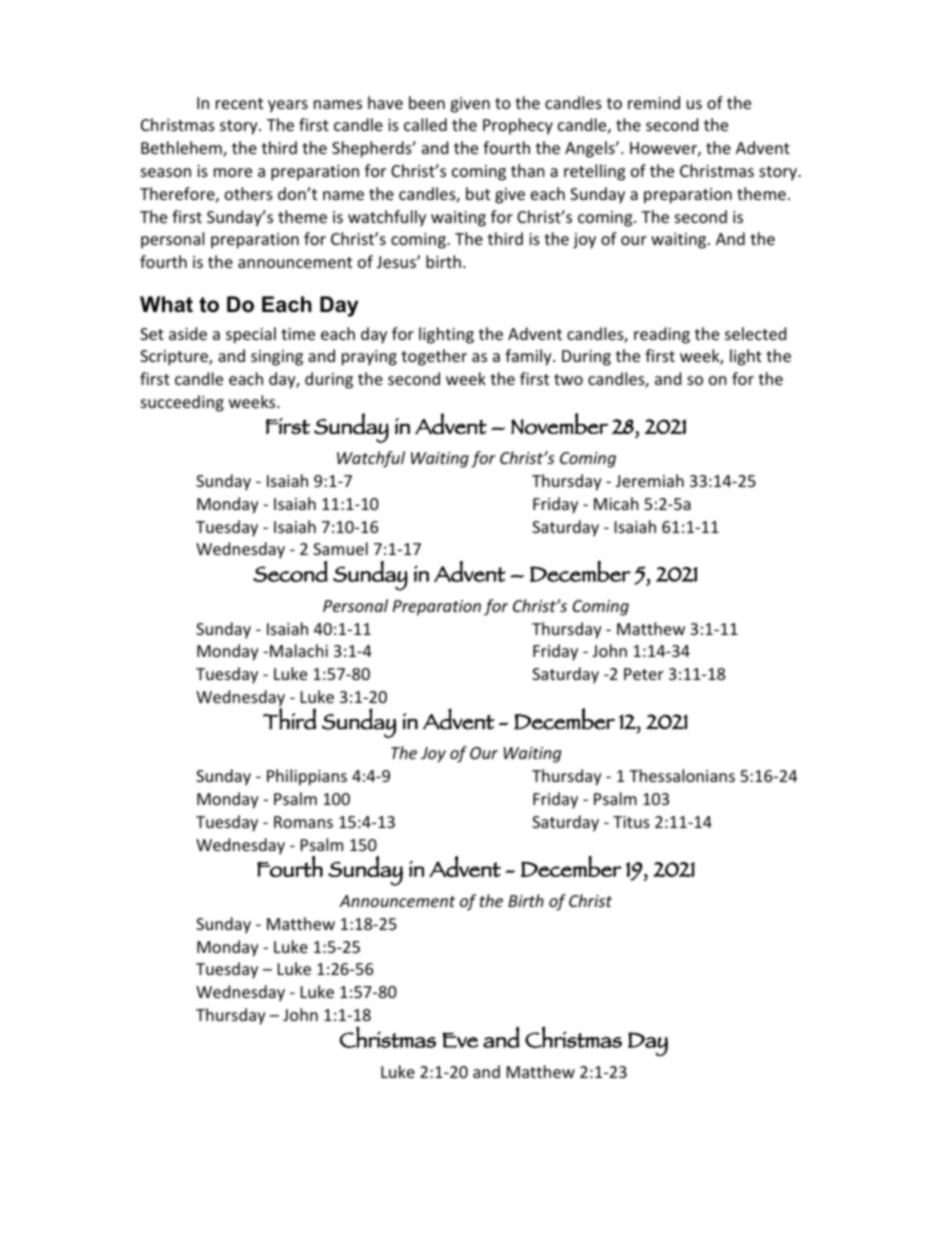 The width and height of the screenshot is (952, 1233). What do you see at coordinates (425, 124) in the screenshot?
I see `called` at bounding box center [425, 124].
